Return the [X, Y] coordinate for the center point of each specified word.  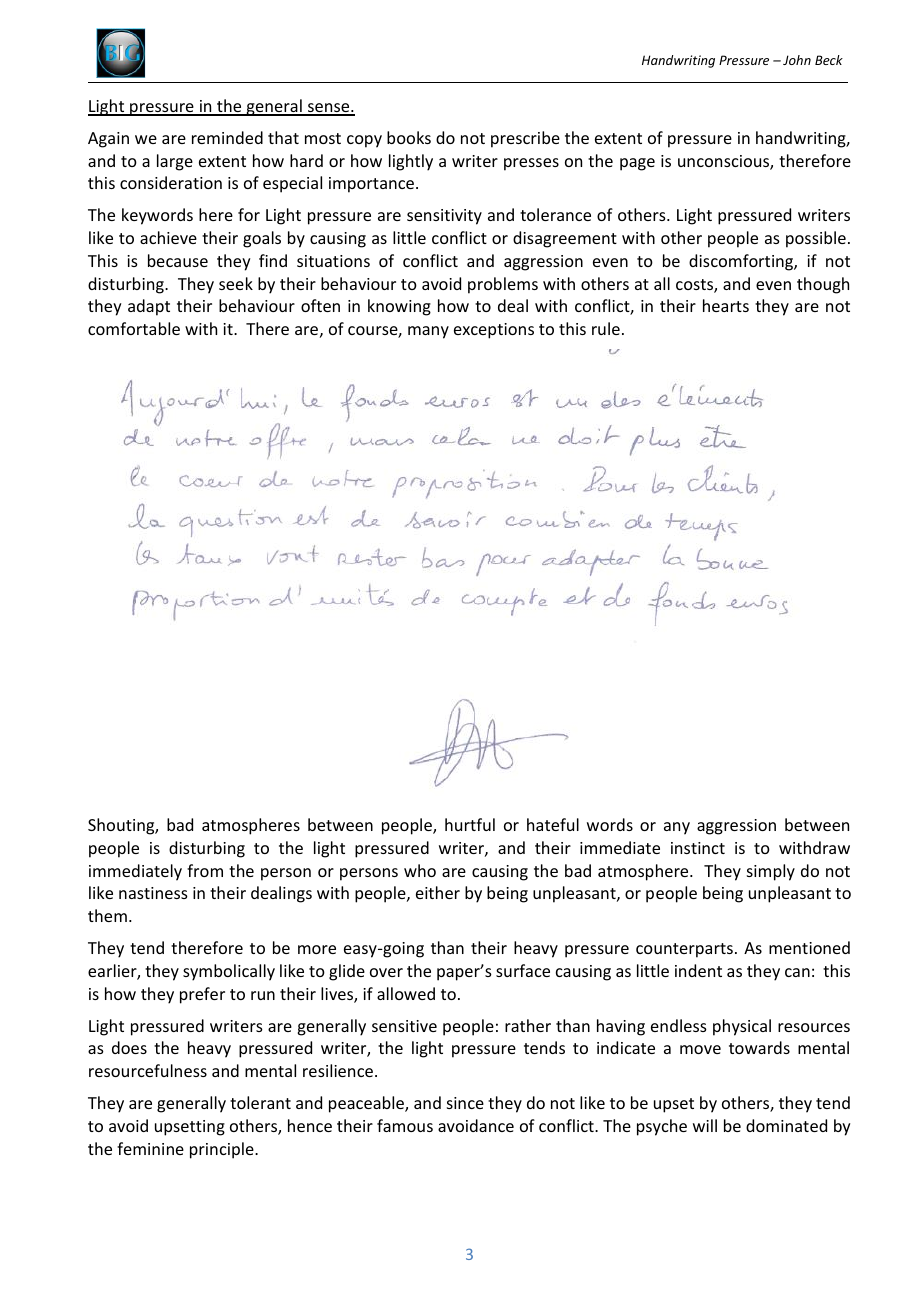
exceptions [494, 331]
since [465, 1103]
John [797, 60]
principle [223, 1150]
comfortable [134, 328]
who [420, 870]
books [409, 137]
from [205, 870]
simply [771, 872]
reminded [227, 137]
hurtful [470, 824]
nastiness [153, 893]
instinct [698, 848]
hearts [726, 305]
